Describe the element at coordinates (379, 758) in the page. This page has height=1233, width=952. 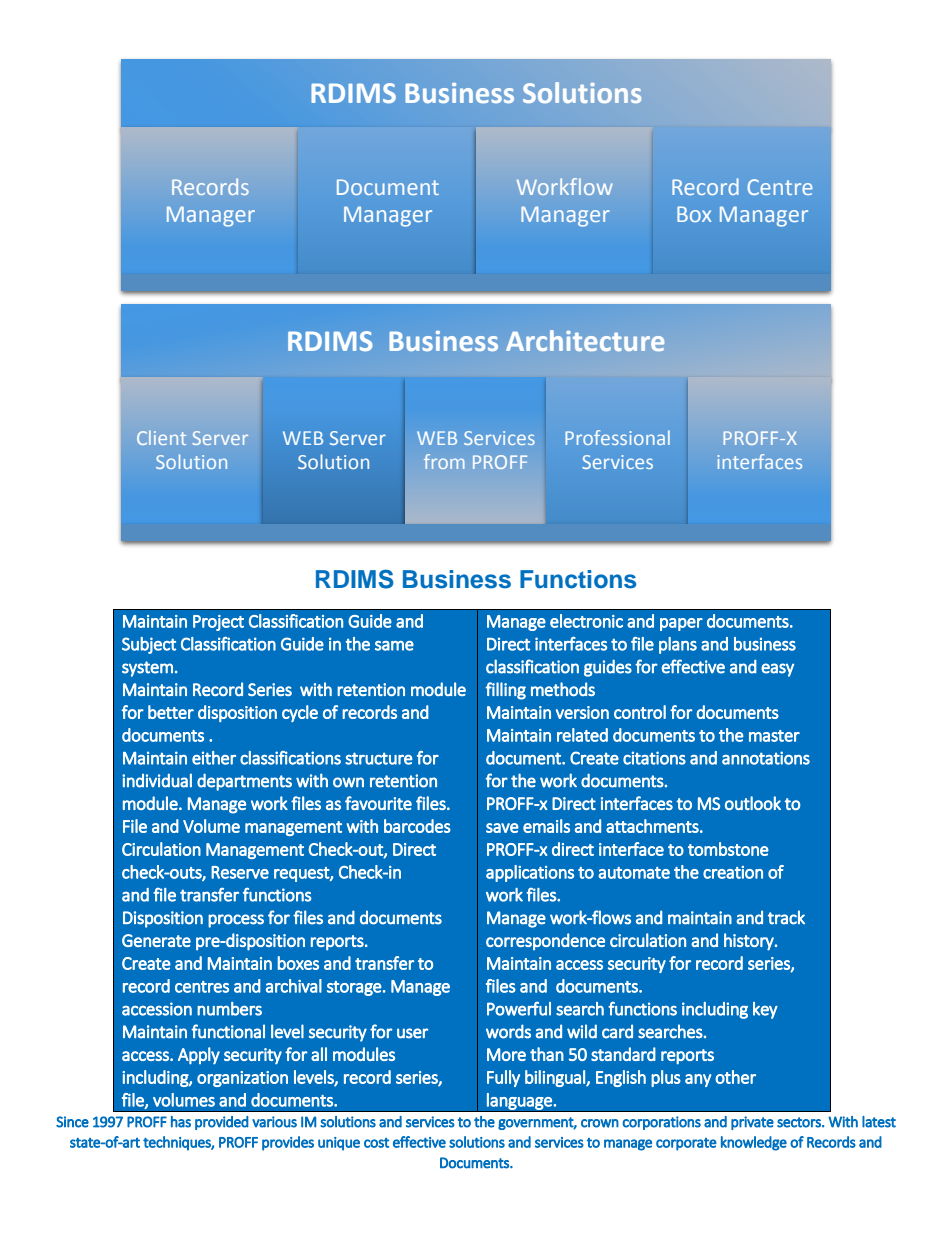
I see `structure` at that location.
